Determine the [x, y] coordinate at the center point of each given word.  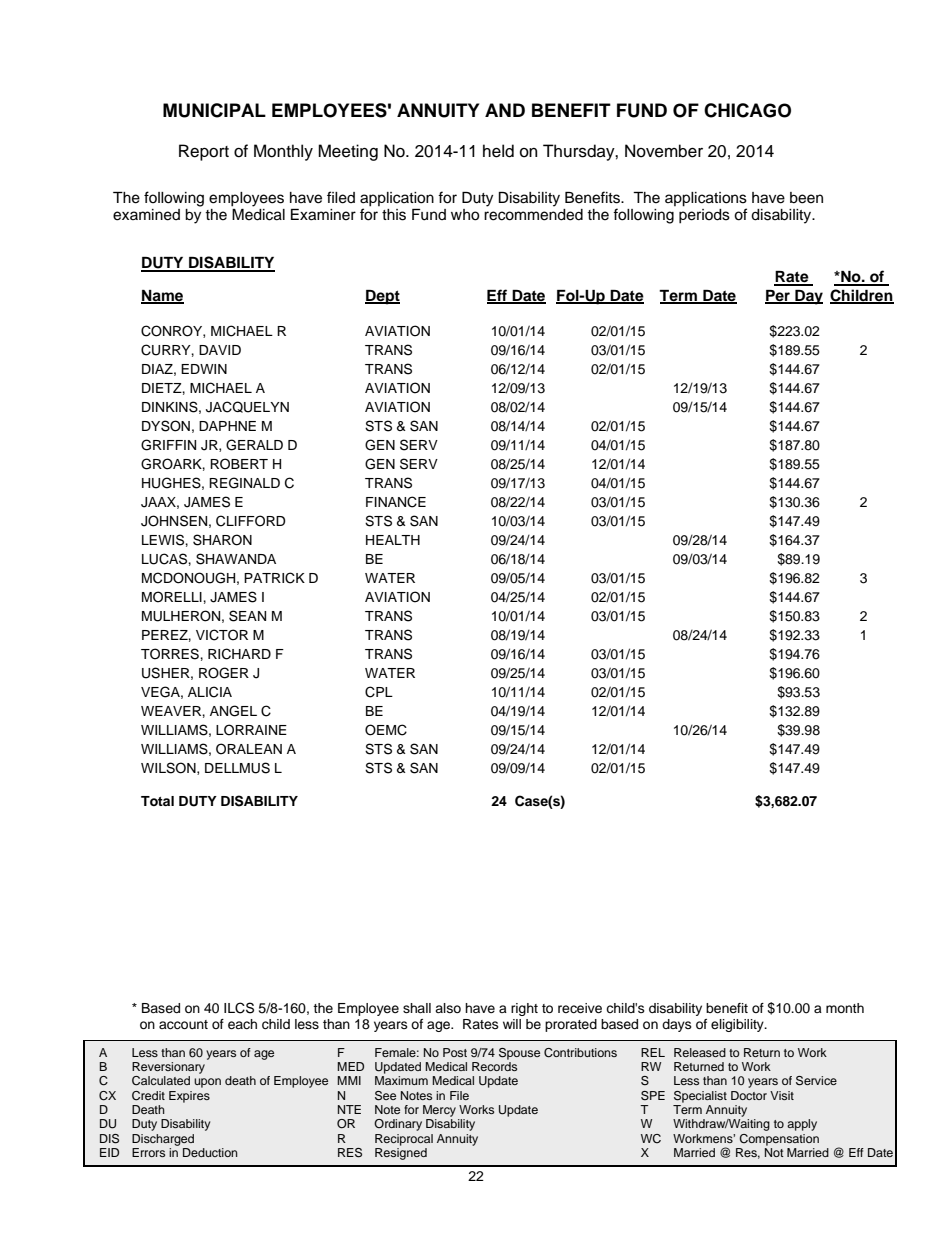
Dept [382, 297]
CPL [379, 692]
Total [157, 801]
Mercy [439, 1111]
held [498, 151]
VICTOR [222, 635]
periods [704, 216]
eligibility [738, 1025]
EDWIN [204, 369]
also [448, 1008]
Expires [189, 1097]
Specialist [700, 1097]
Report [204, 152]
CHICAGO [747, 110]
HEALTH [393, 540]
